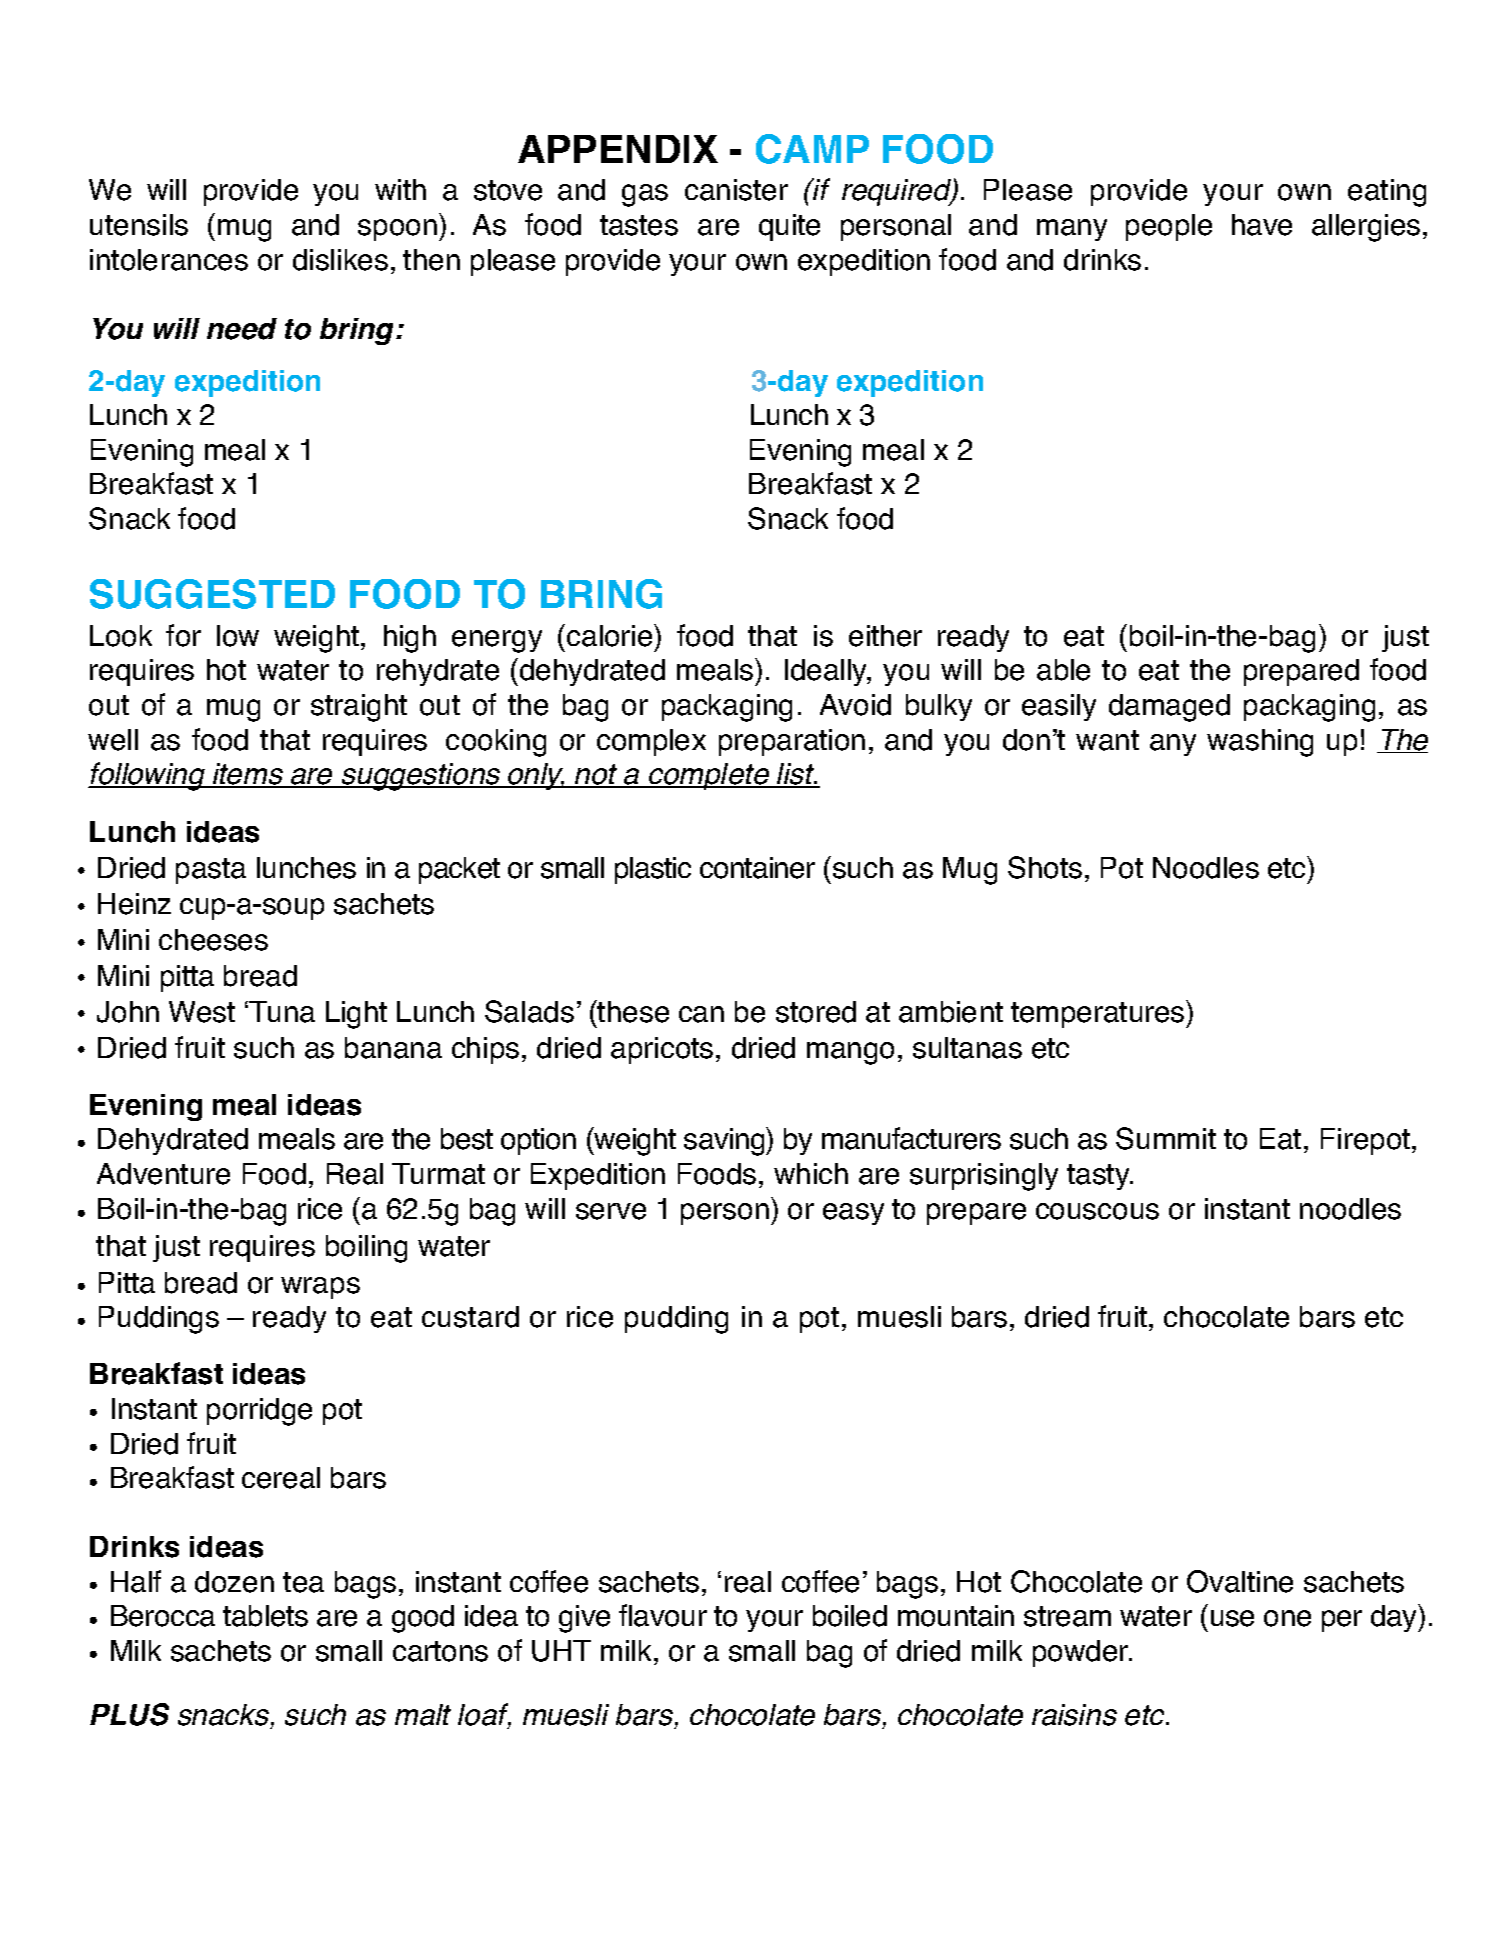 The height and width of the page is (1956, 1512). I want to click on Summit, so click(1166, 1138).
